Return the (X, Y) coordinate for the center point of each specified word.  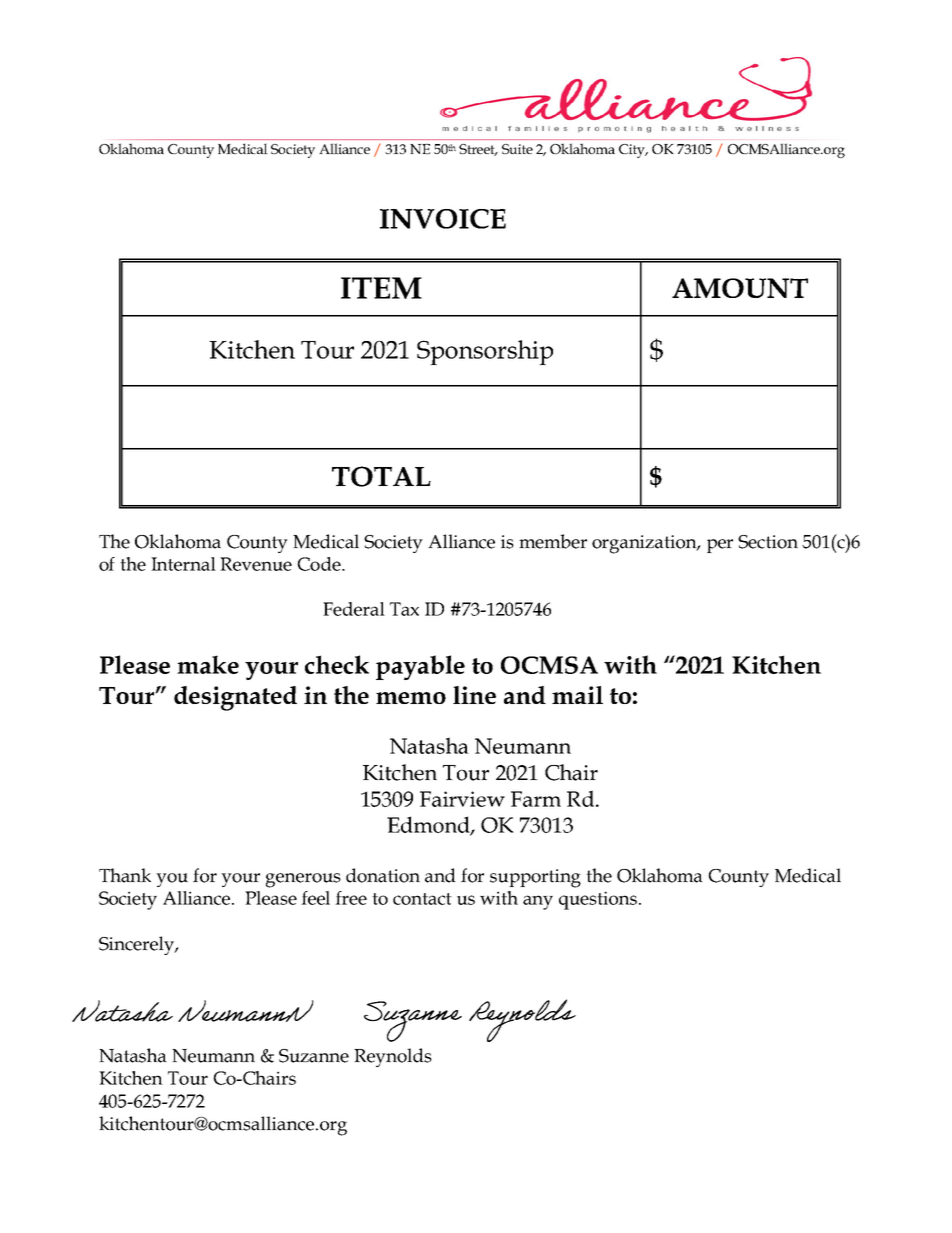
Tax (404, 609)
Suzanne (314, 1056)
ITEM (381, 288)
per (720, 546)
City (633, 151)
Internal (183, 564)
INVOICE (443, 219)
